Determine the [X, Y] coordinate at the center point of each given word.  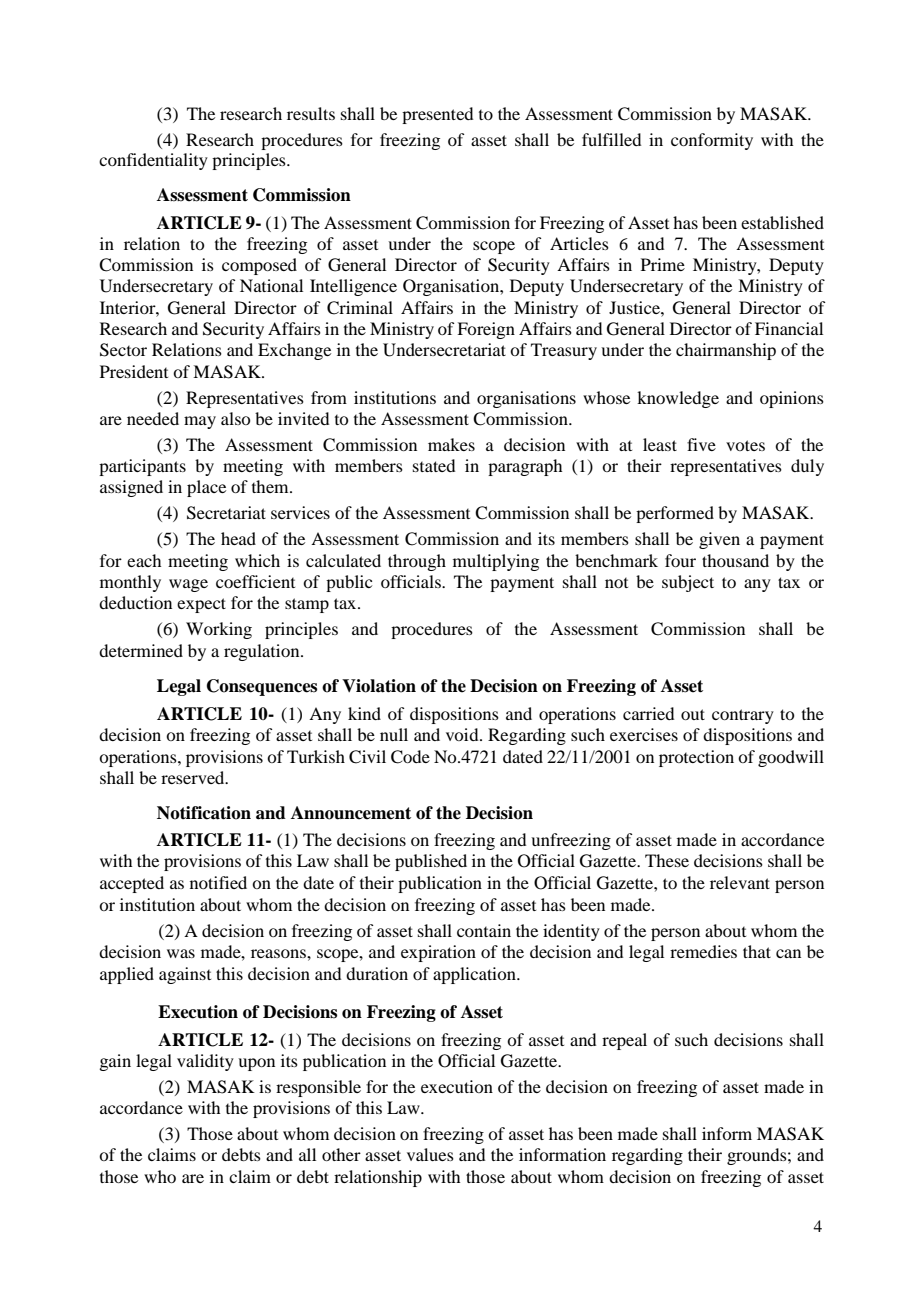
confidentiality [153, 161]
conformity [712, 141]
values [430, 1154]
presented [437, 115]
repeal [624, 1041]
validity [205, 1062]
